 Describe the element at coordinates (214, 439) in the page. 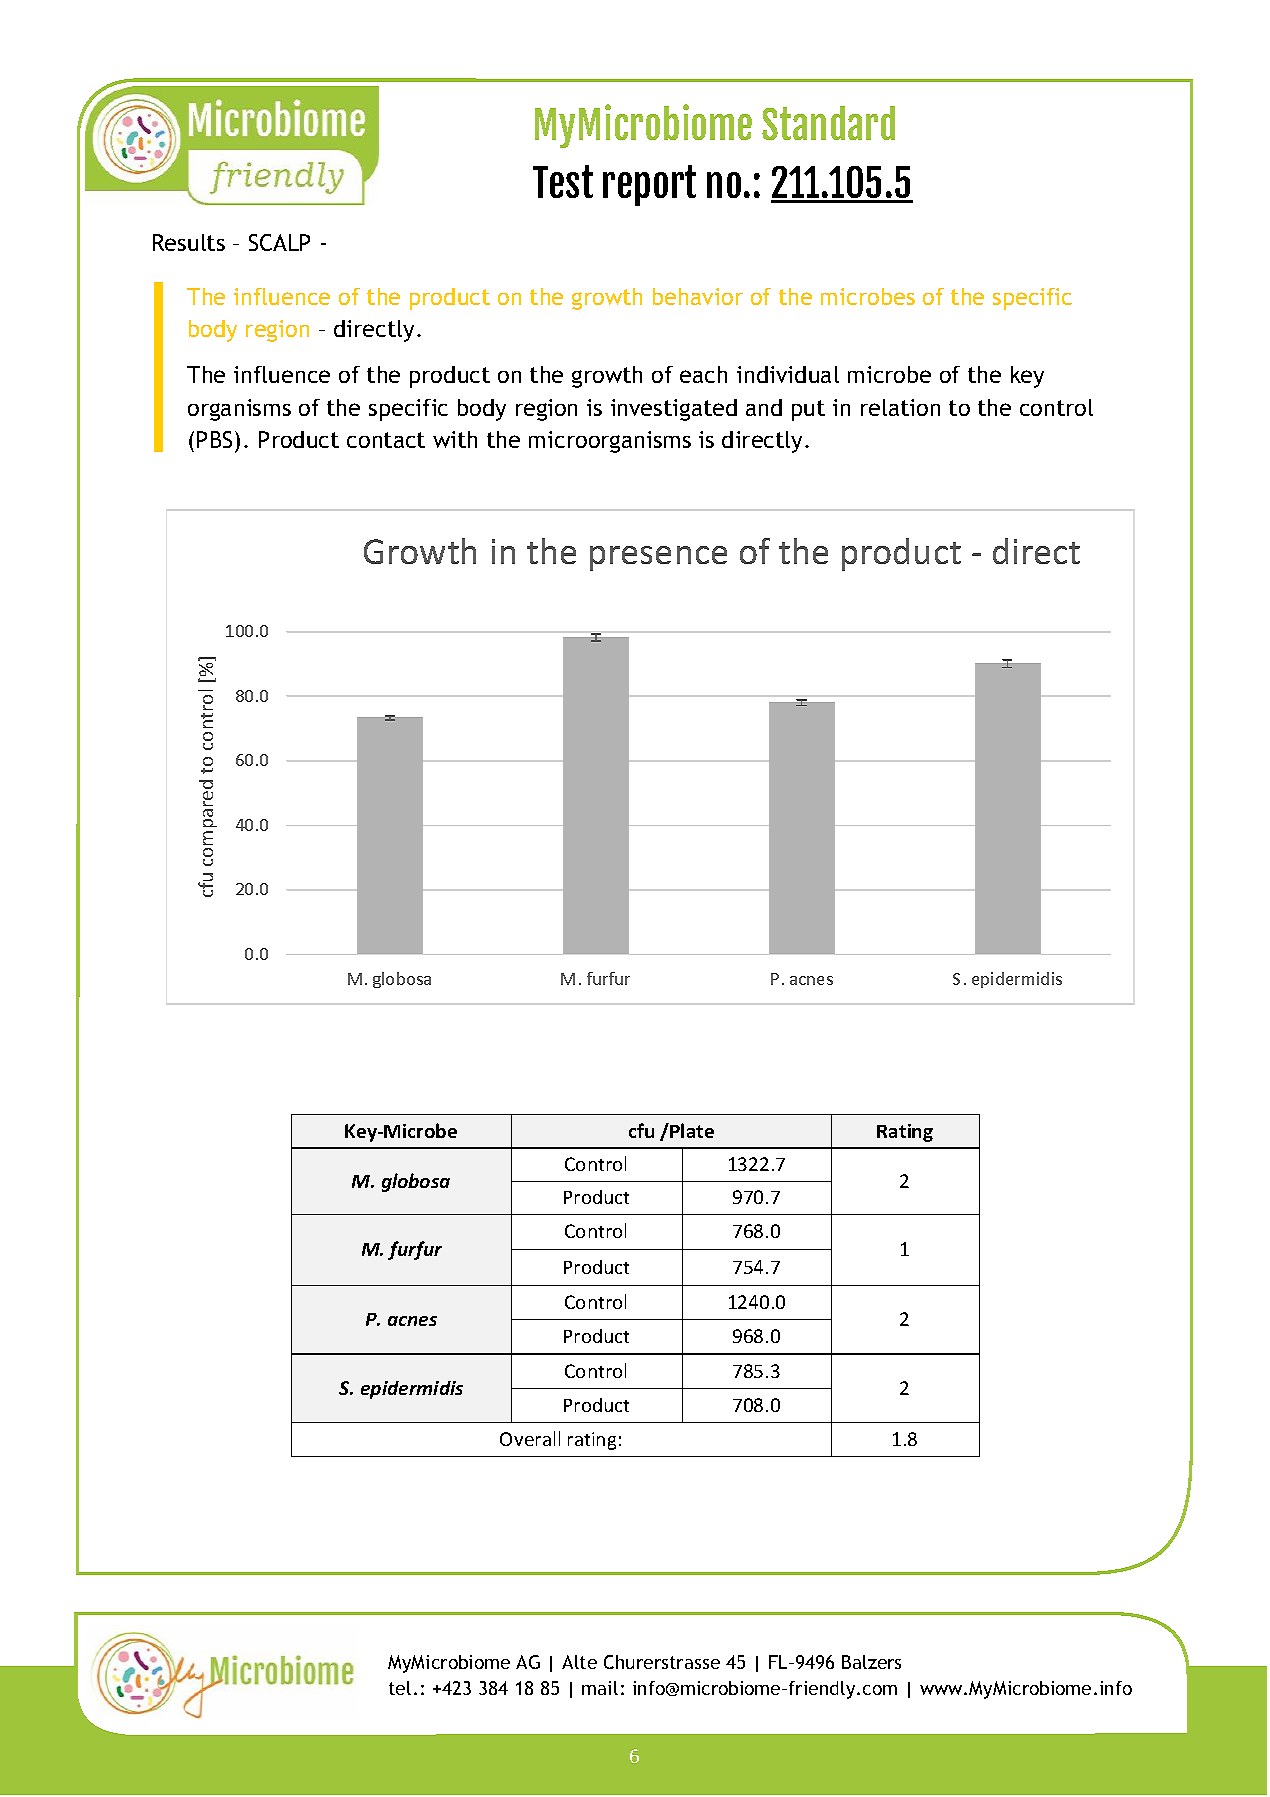

I see `PBS` at that location.
